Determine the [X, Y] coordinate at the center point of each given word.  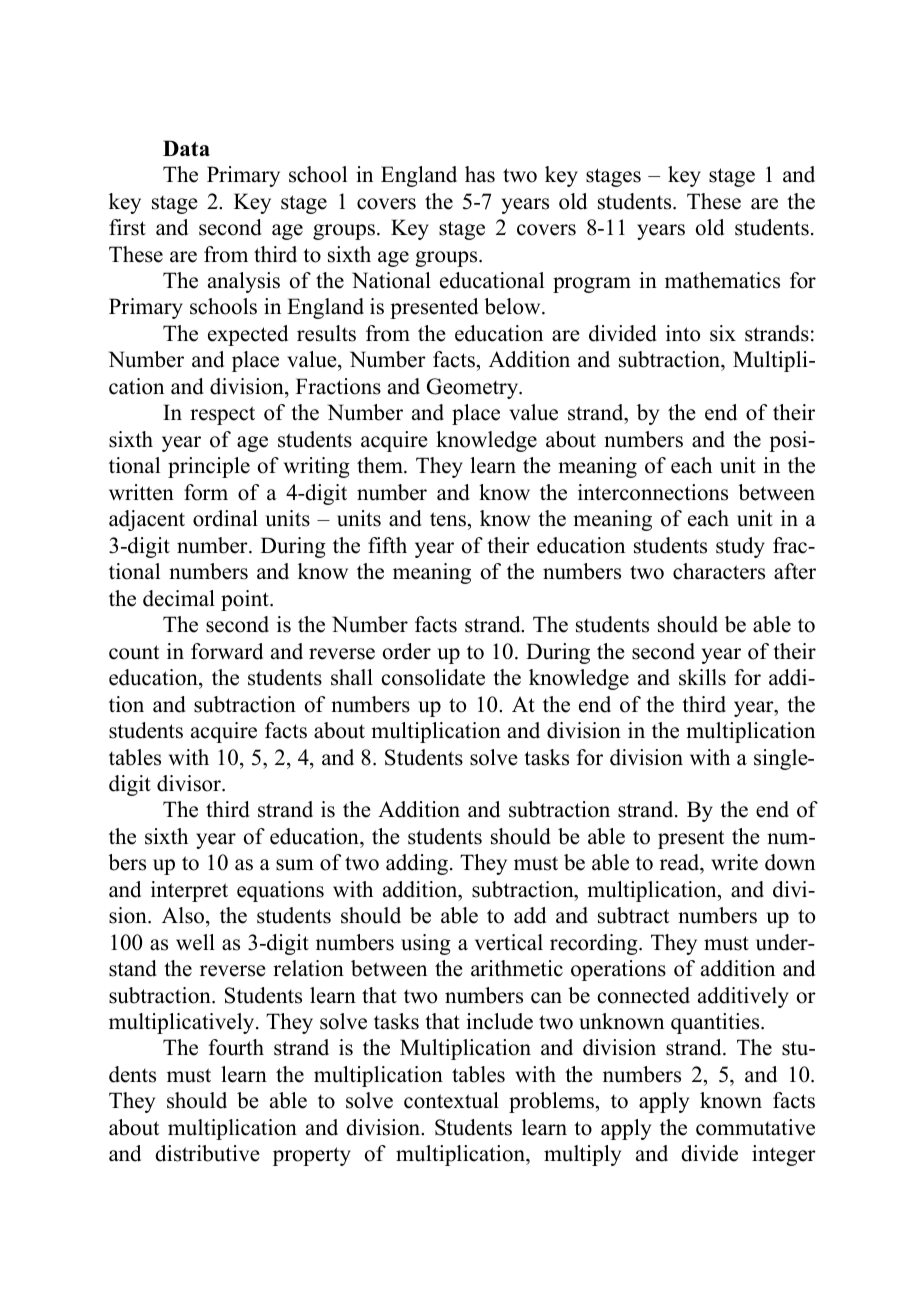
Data [186, 148]
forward [227, 651]
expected [248, 335]
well [195, 942]
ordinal [225, 518]
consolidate [433, 677]
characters [719, 571]
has [480, 174]
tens [448, 519]
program [592, 285]
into [683, 333]
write [734, 862]
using [426, 944]
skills [702, 677]
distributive [207, 1153]
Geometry [474, 388]
